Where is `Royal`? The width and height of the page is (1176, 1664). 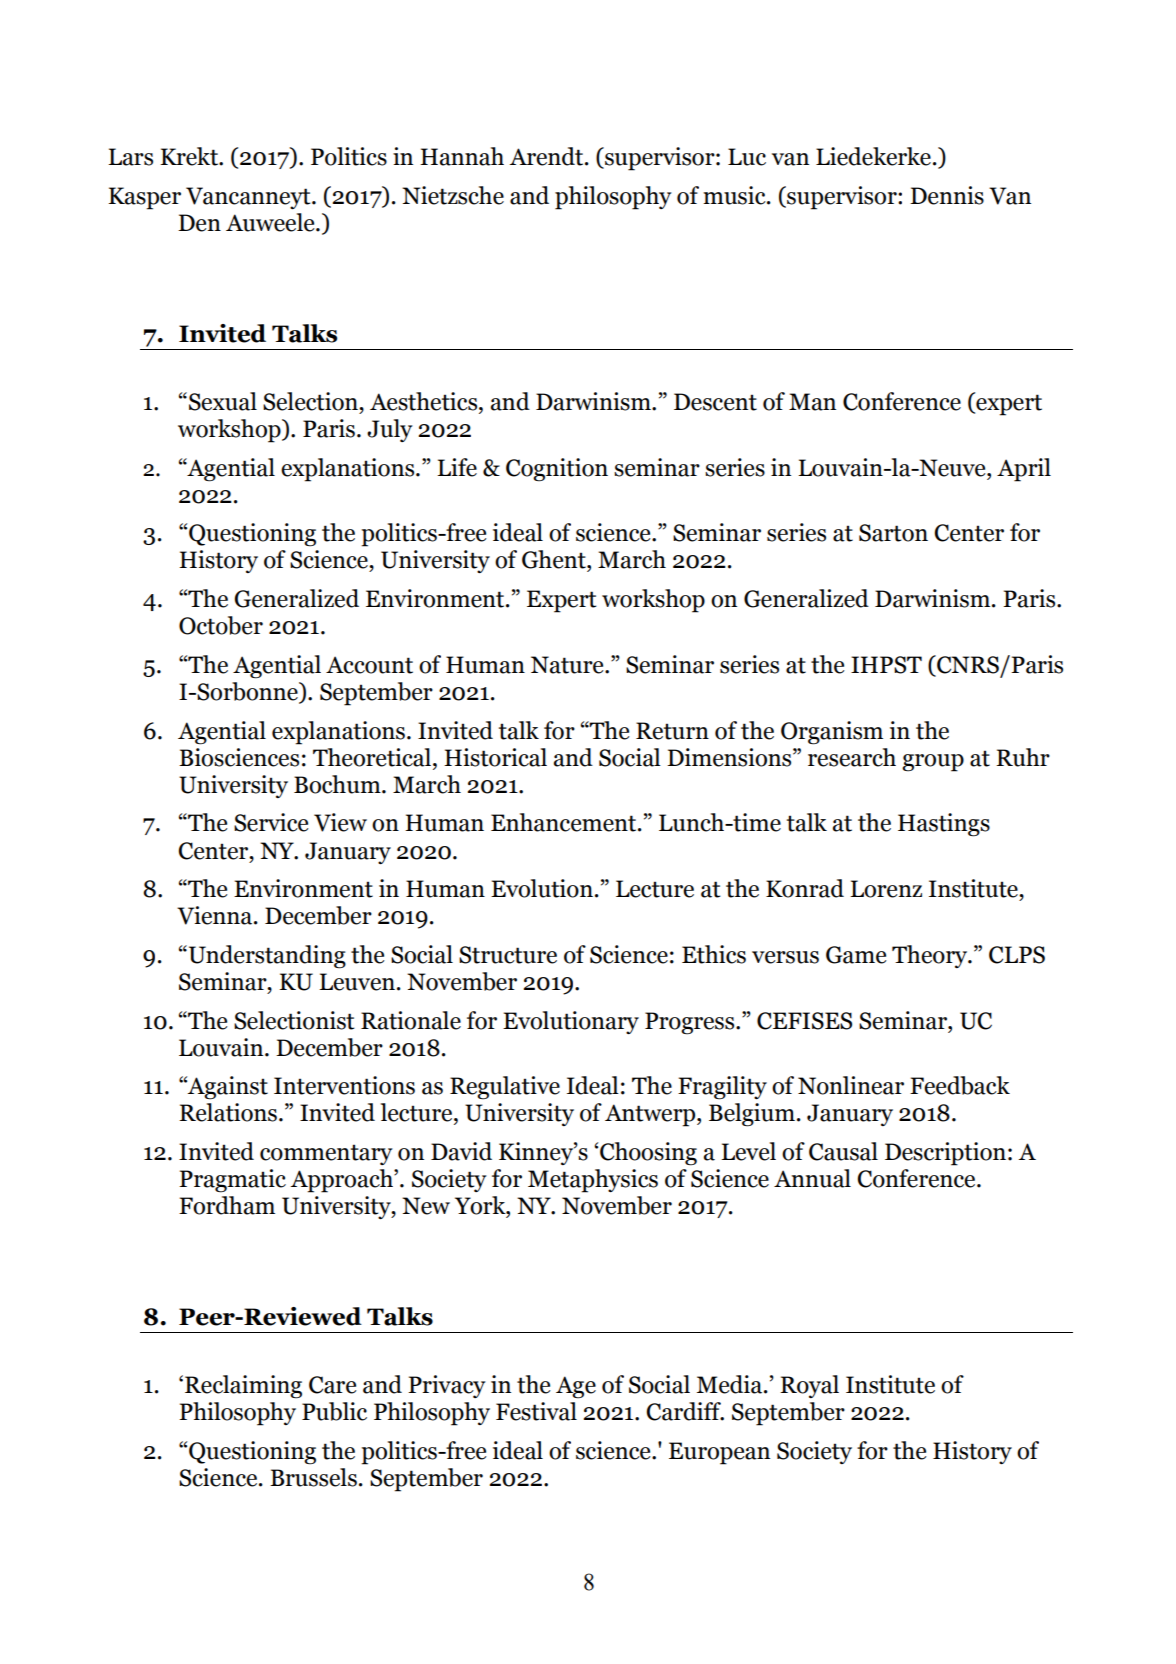
Royal is located at coordinates (809, 1386).
